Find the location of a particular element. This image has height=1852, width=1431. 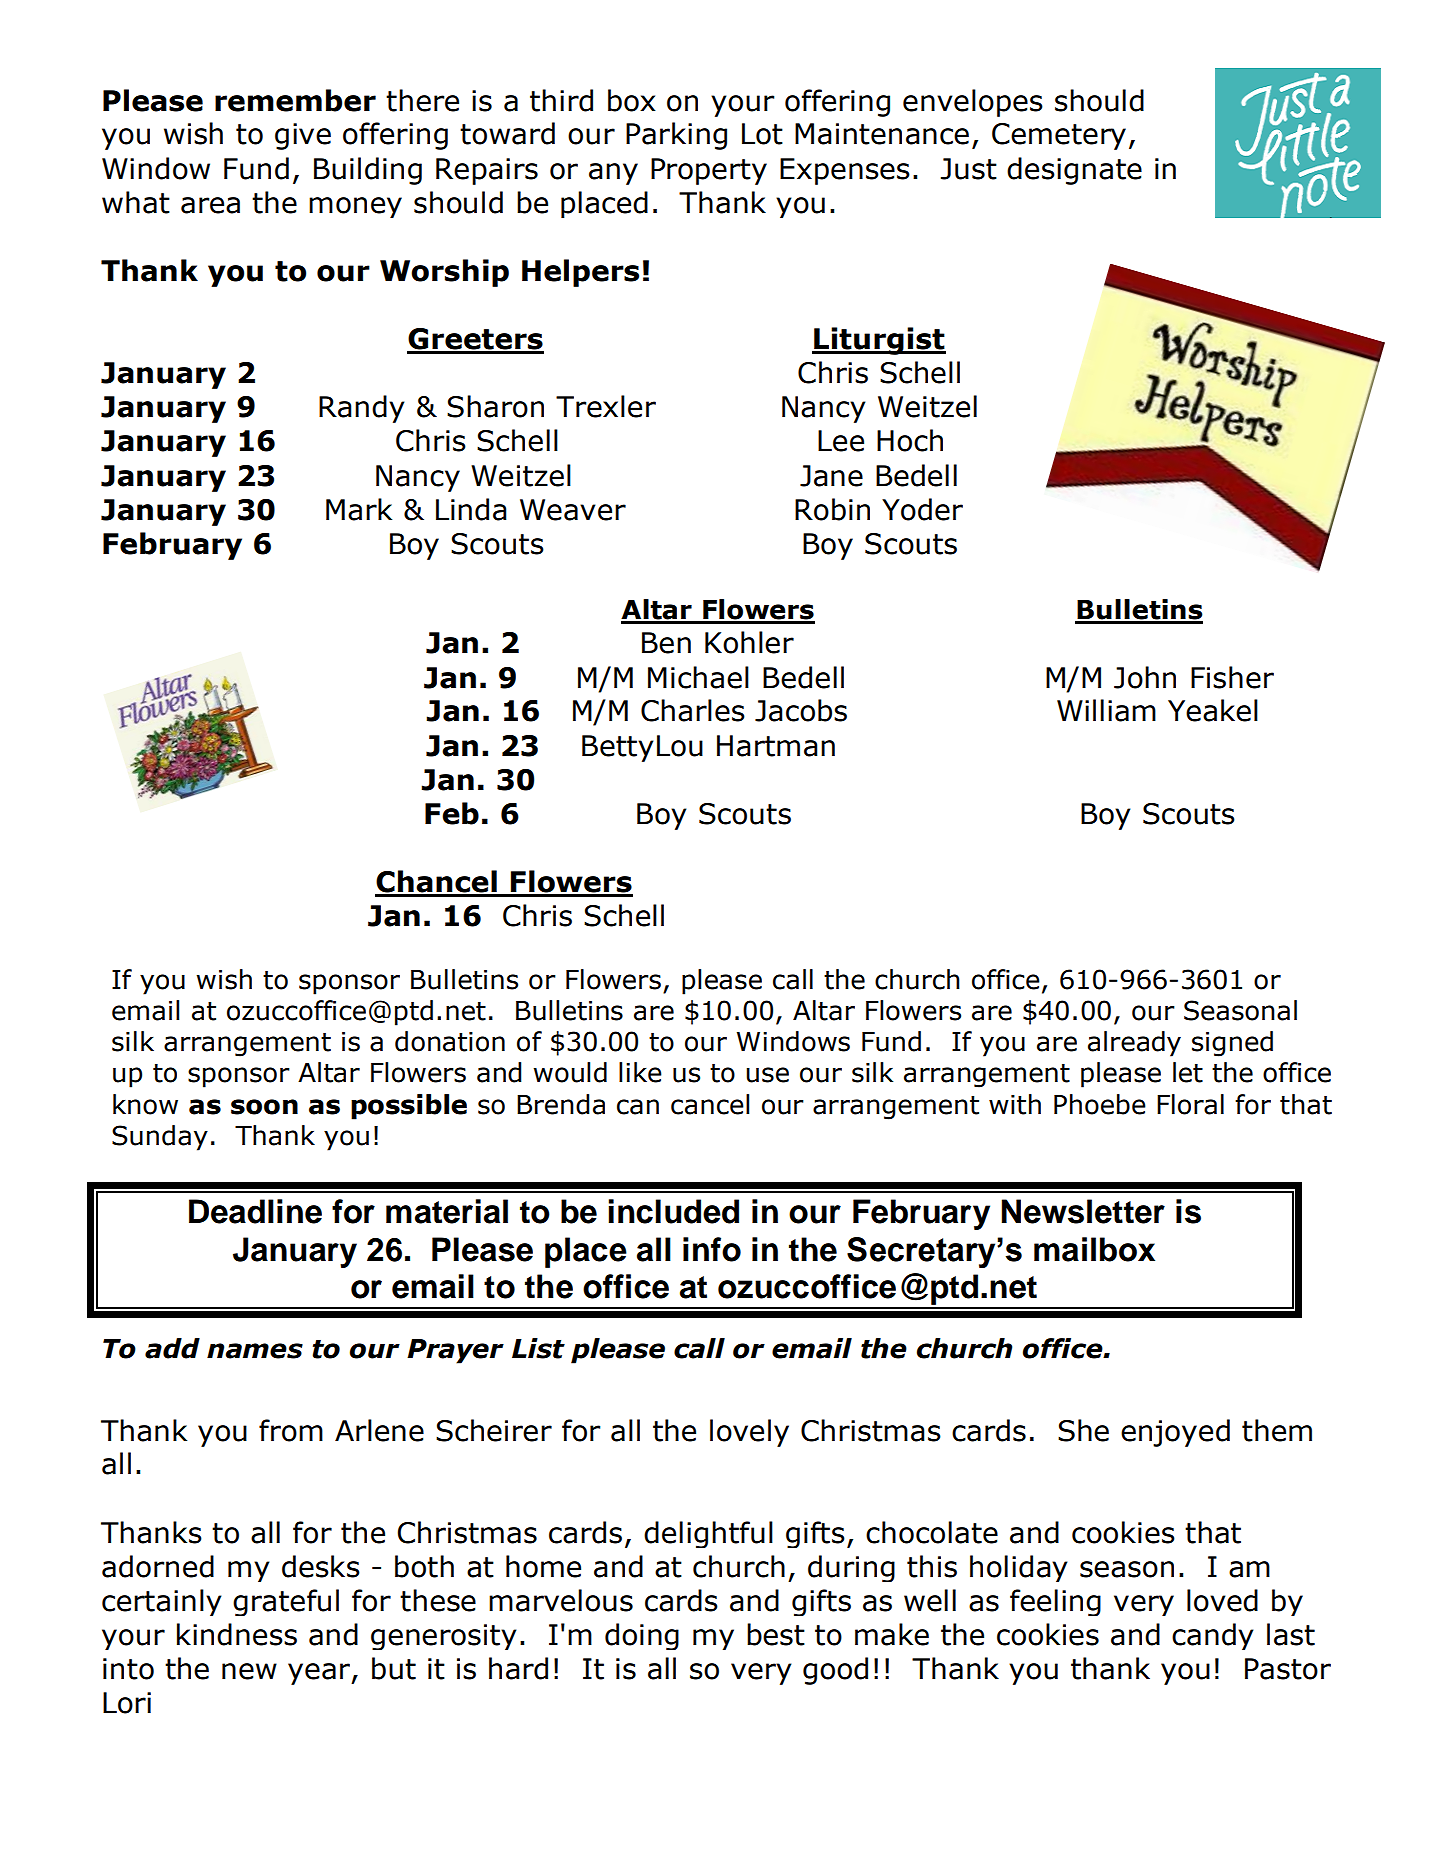

kindness is located at coordinates (237, 1634).
